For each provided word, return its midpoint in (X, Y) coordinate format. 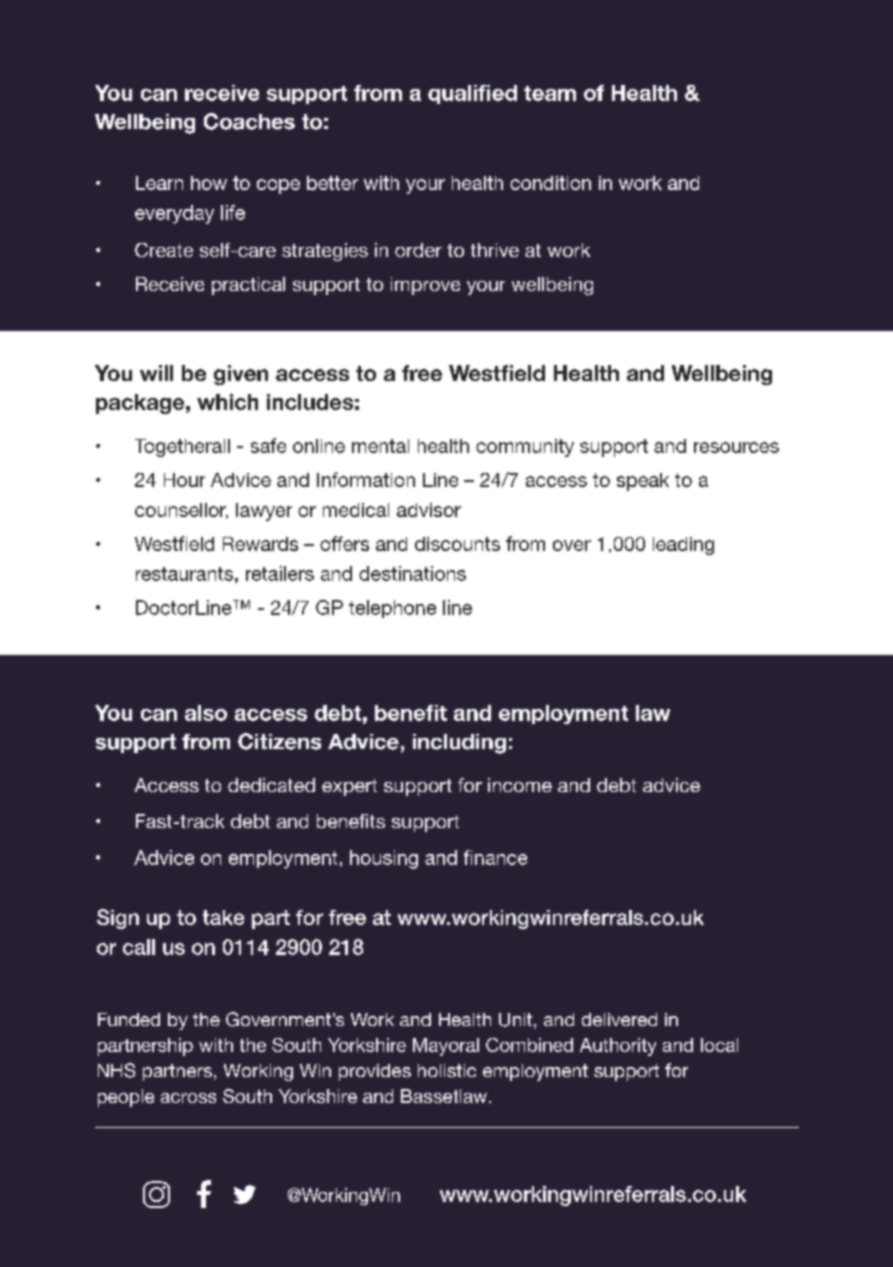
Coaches (249, 121)
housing (384, 859)
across (188, 1098)
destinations (412, 573)
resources (736, 447)
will (156, 373)
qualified (472, 94)
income (520, 785)
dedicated (271, 785)
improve (425, 286)
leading (683, 546)
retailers (280, 573)
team (550, 93)
